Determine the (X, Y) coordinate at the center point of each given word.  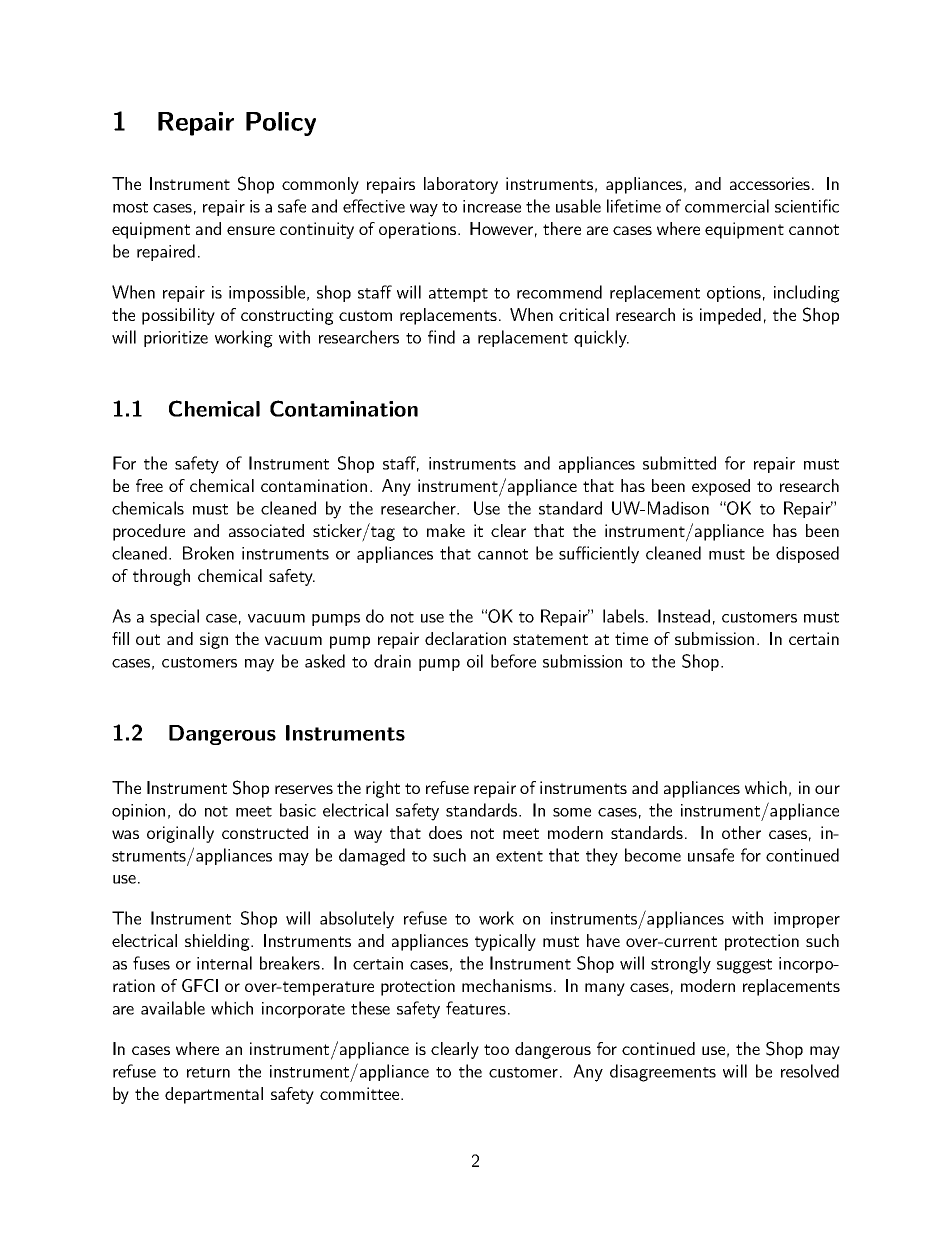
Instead (684, 616)
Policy (281, 124)
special (174, 617)
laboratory (461, 185)
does (445, 832)
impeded (730, 316)
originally (180, 834)
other (741, 832)
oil (475, 661)
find (441, 337)
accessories (770, 183)
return (208, 1072)
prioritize (176, 339)
